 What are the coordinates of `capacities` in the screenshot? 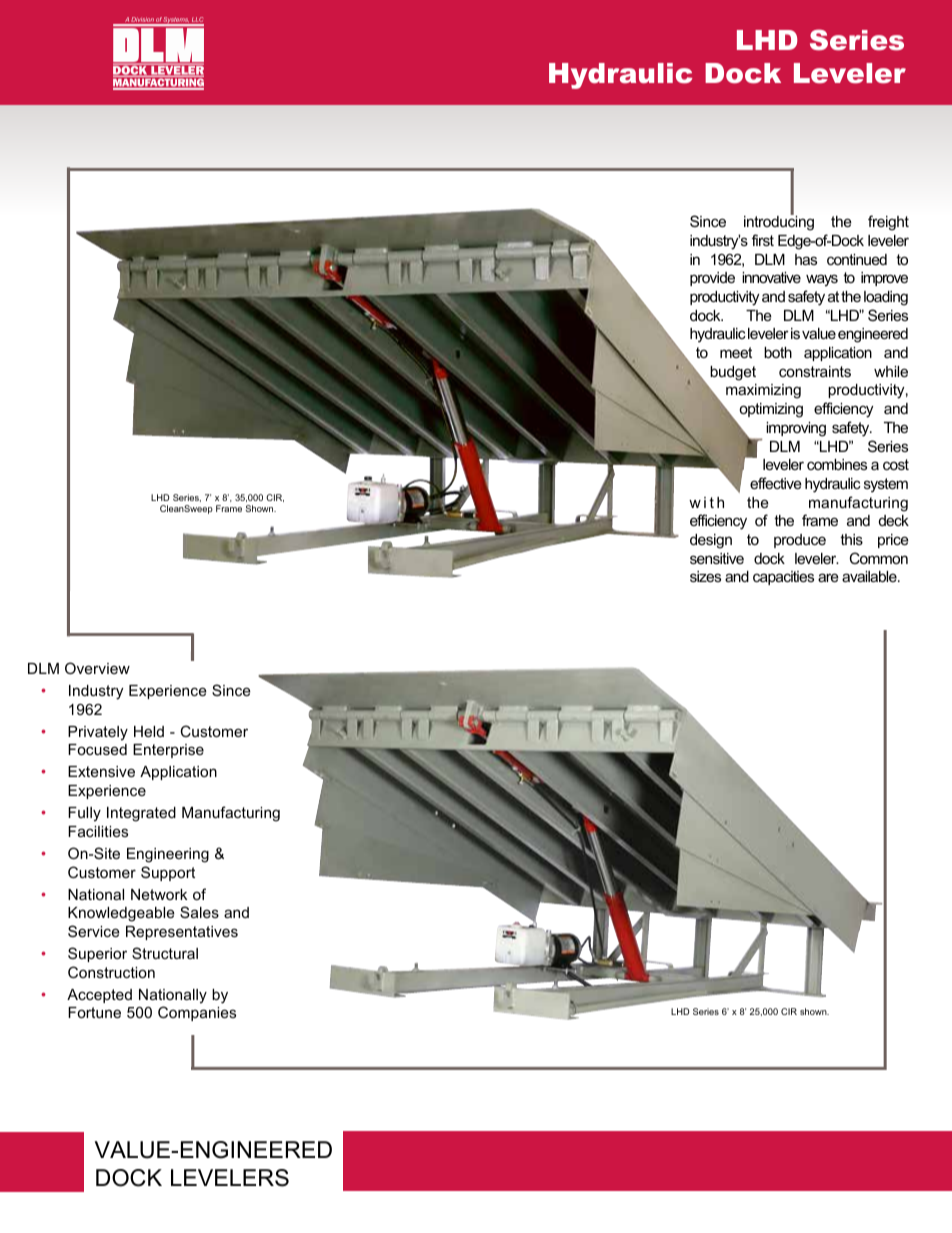 It's located at (783, 578).
